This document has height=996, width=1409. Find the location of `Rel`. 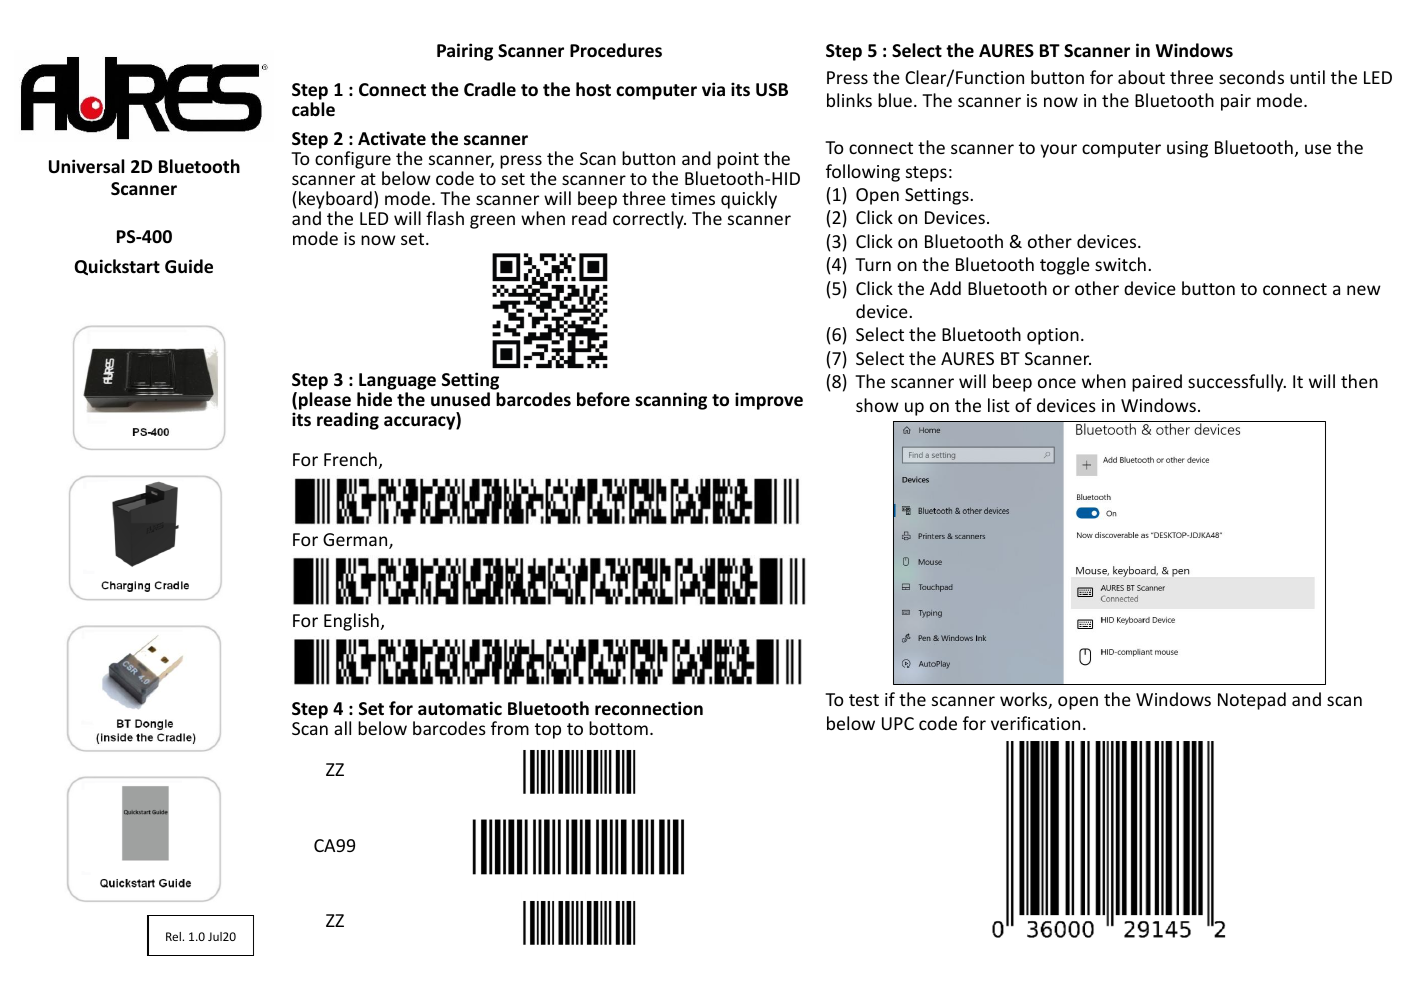

Rel is located at coordinates (174, 936).
